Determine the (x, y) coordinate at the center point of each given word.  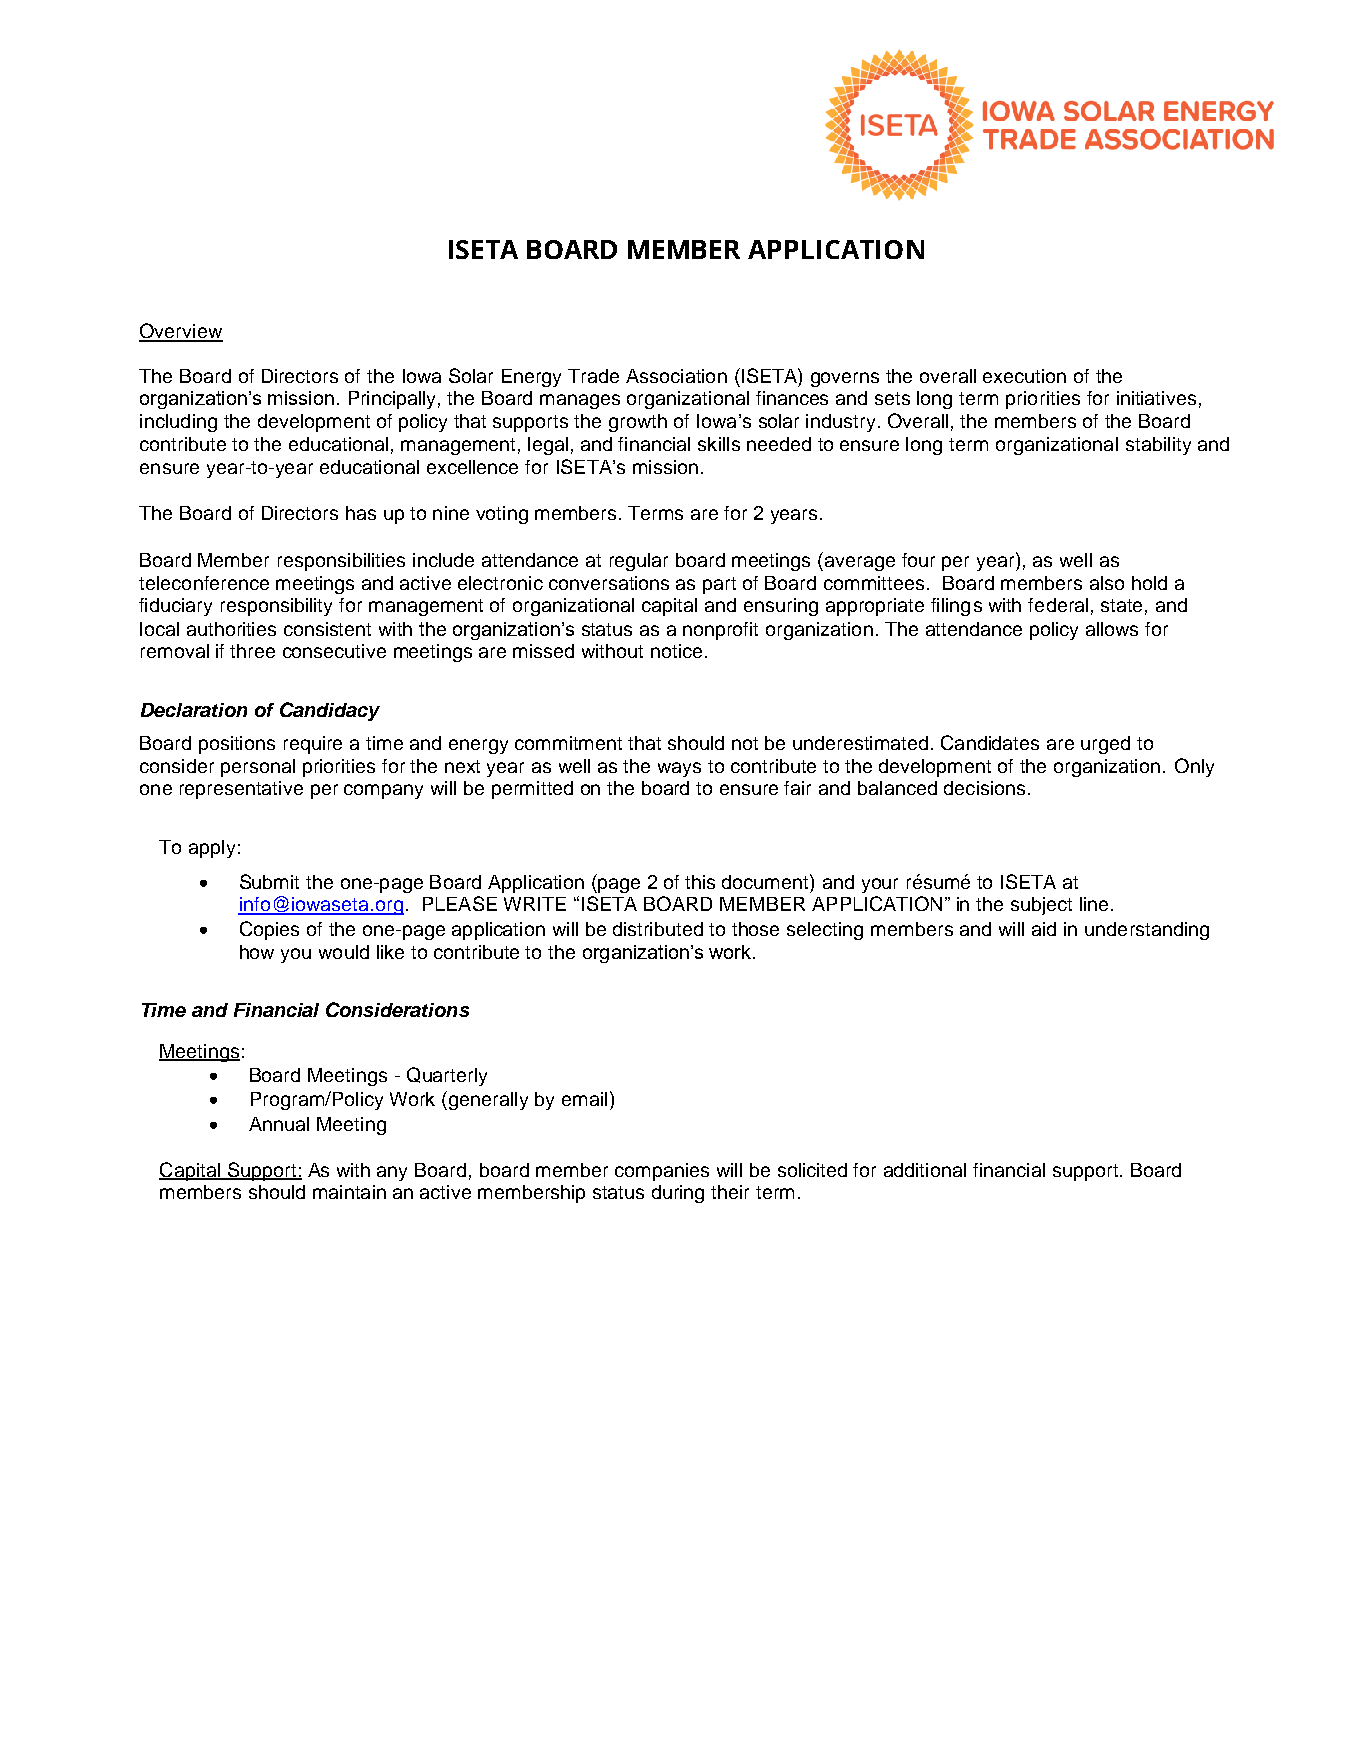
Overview (181, 332)
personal (258, 768)
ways (679, 769)
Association (676, 376)
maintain (349, 1192)
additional (925, 1170)
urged (1105, 745)
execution (1024, 376)
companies (662, 1172)
